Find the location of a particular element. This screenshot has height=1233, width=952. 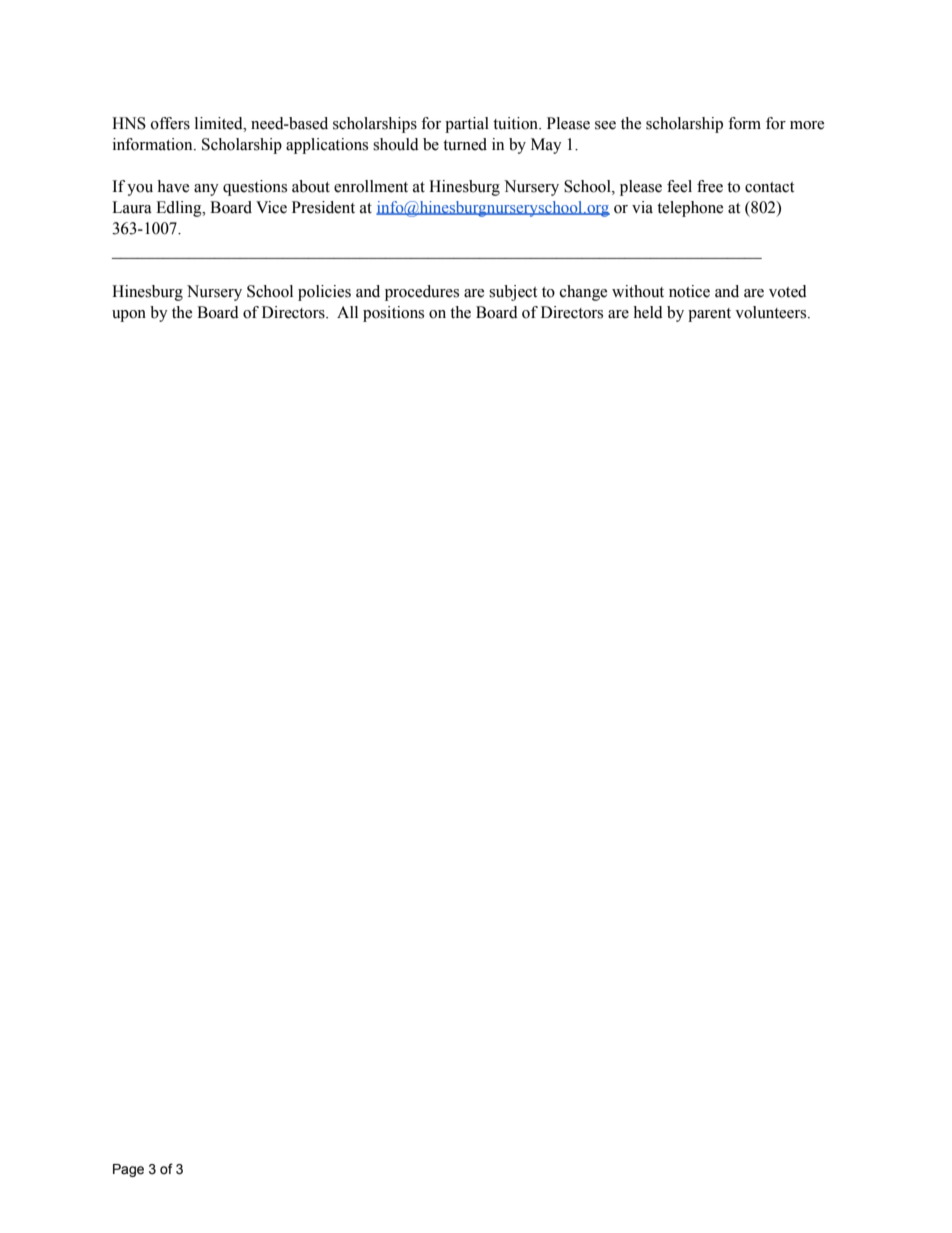

positions is located at coordinates (393, 314).
